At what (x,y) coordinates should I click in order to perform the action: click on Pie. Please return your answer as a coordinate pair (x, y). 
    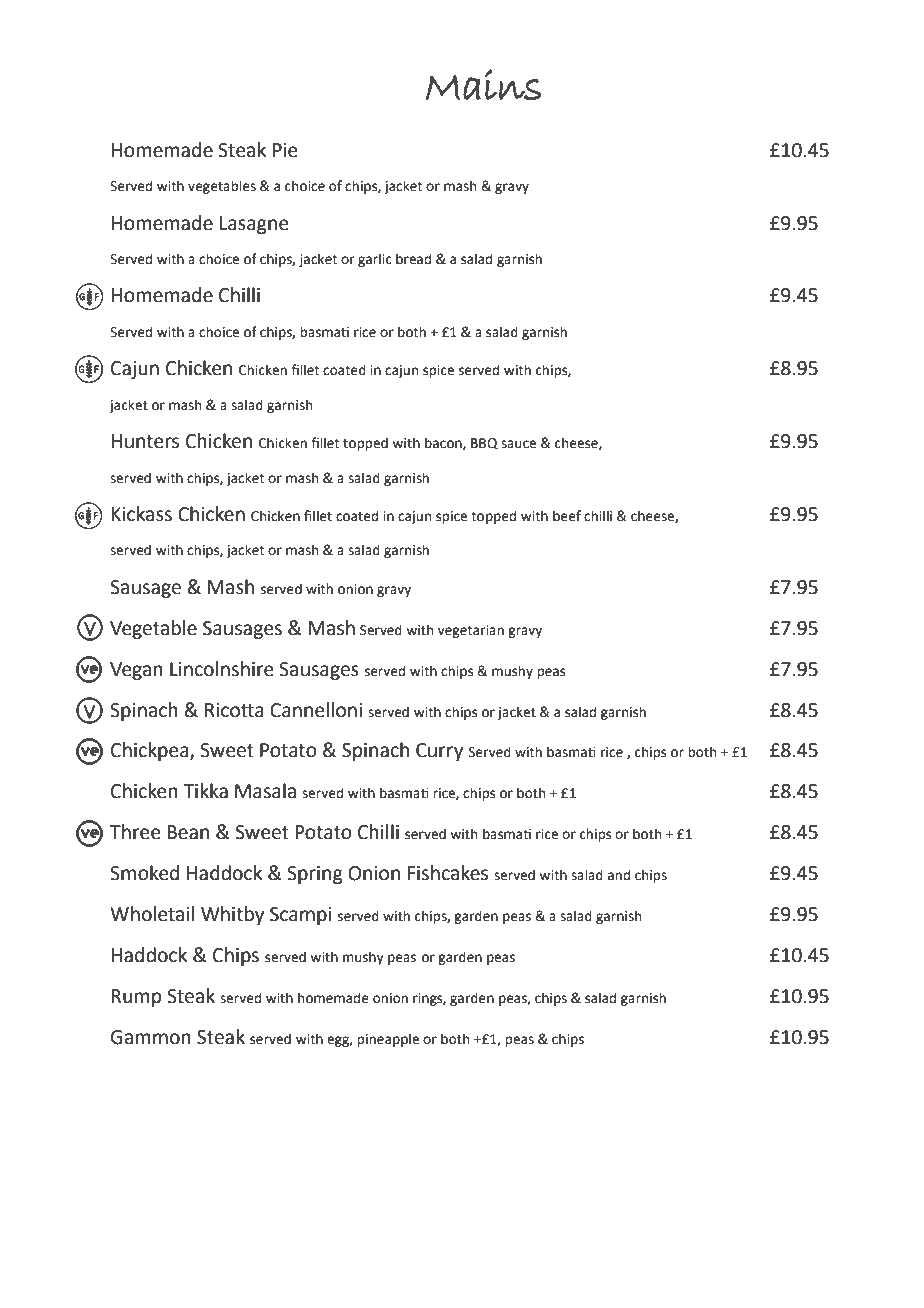
    Looking at the image, I should click on (285, 150).
